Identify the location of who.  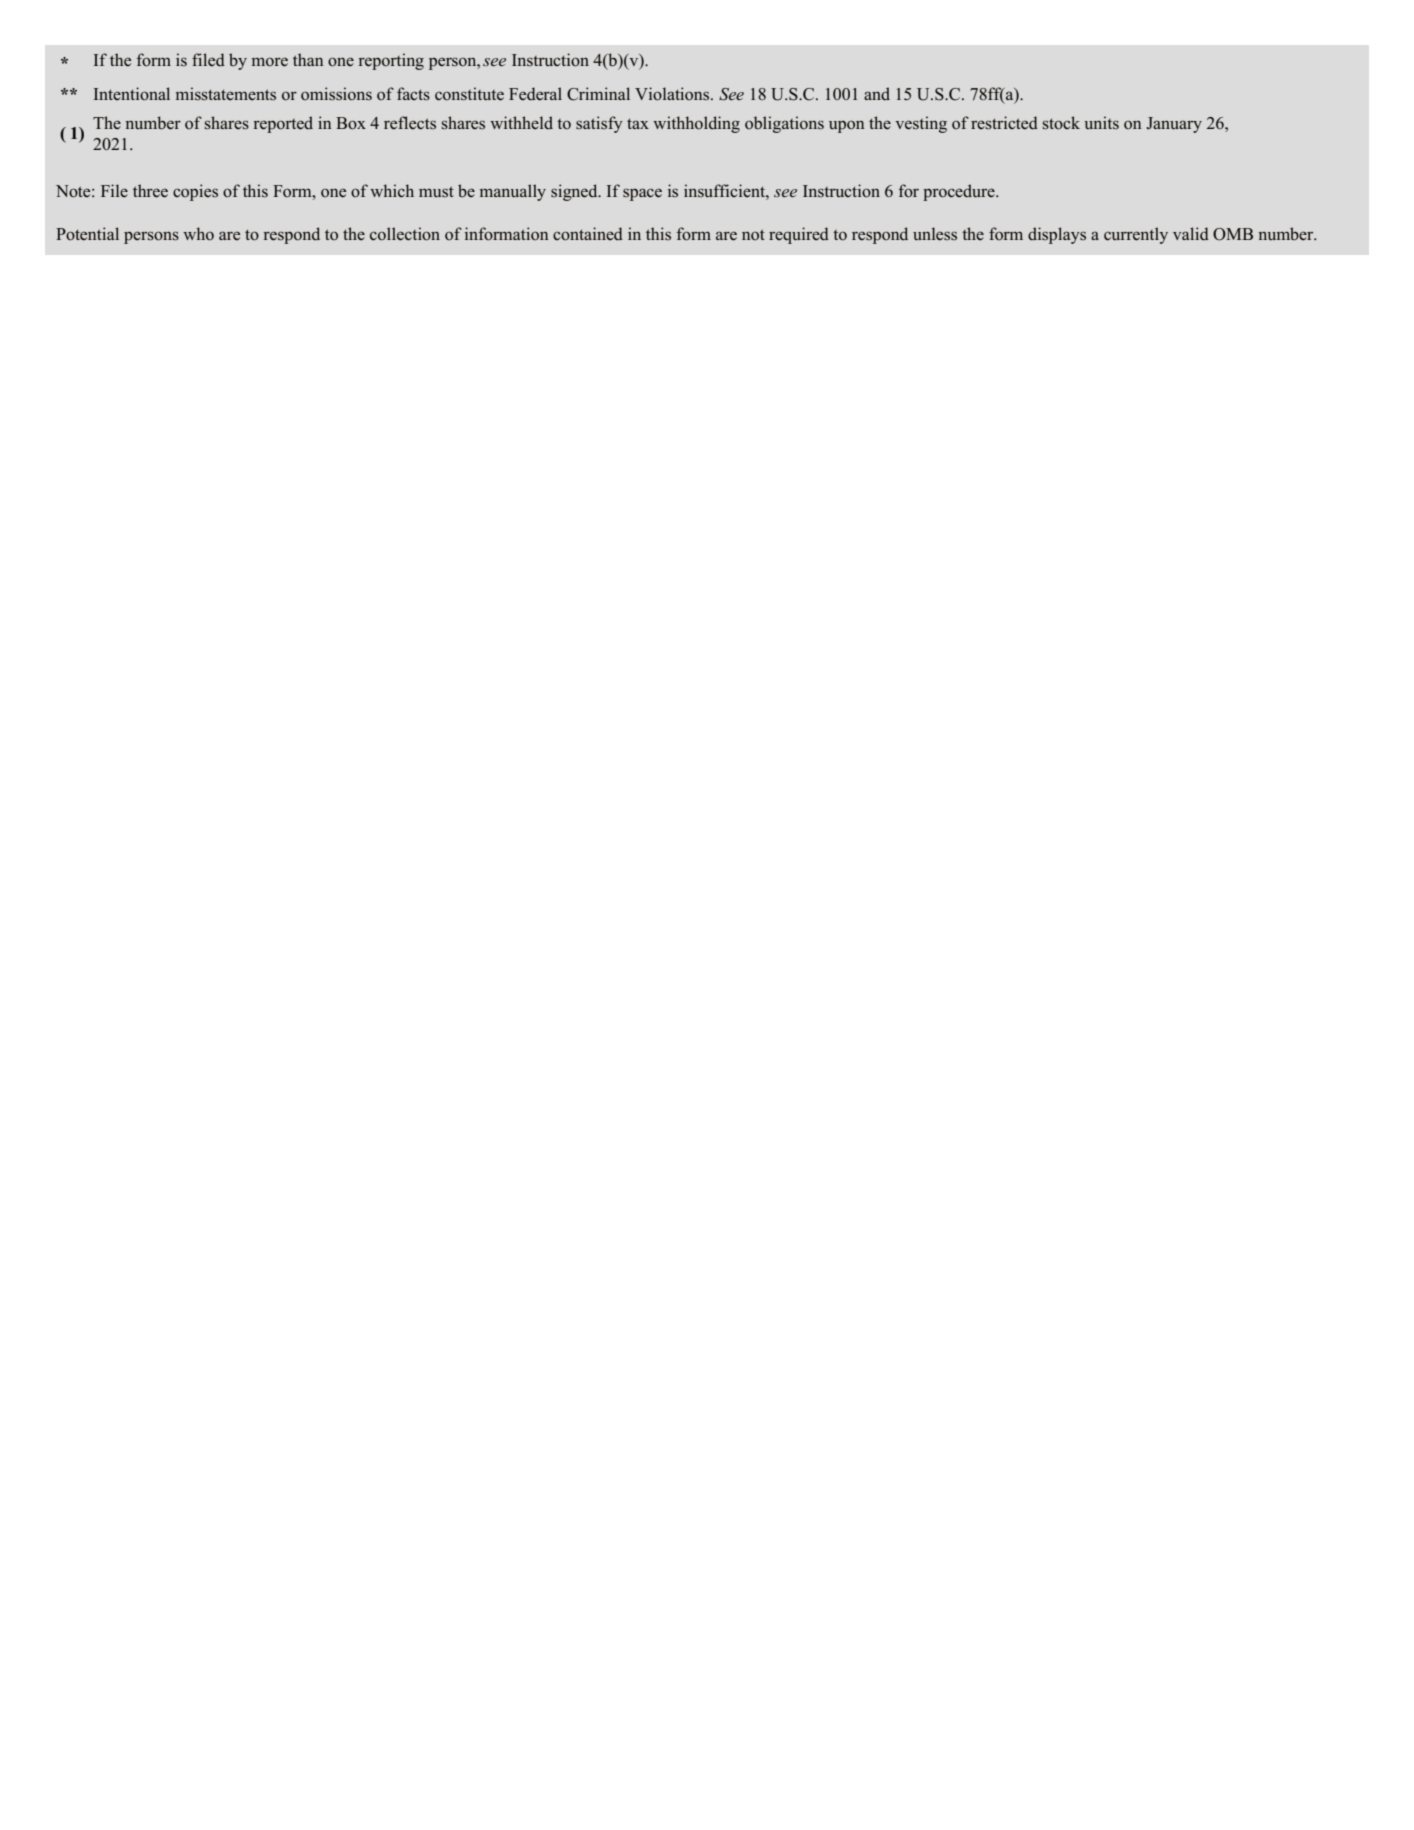
(198, 234).
